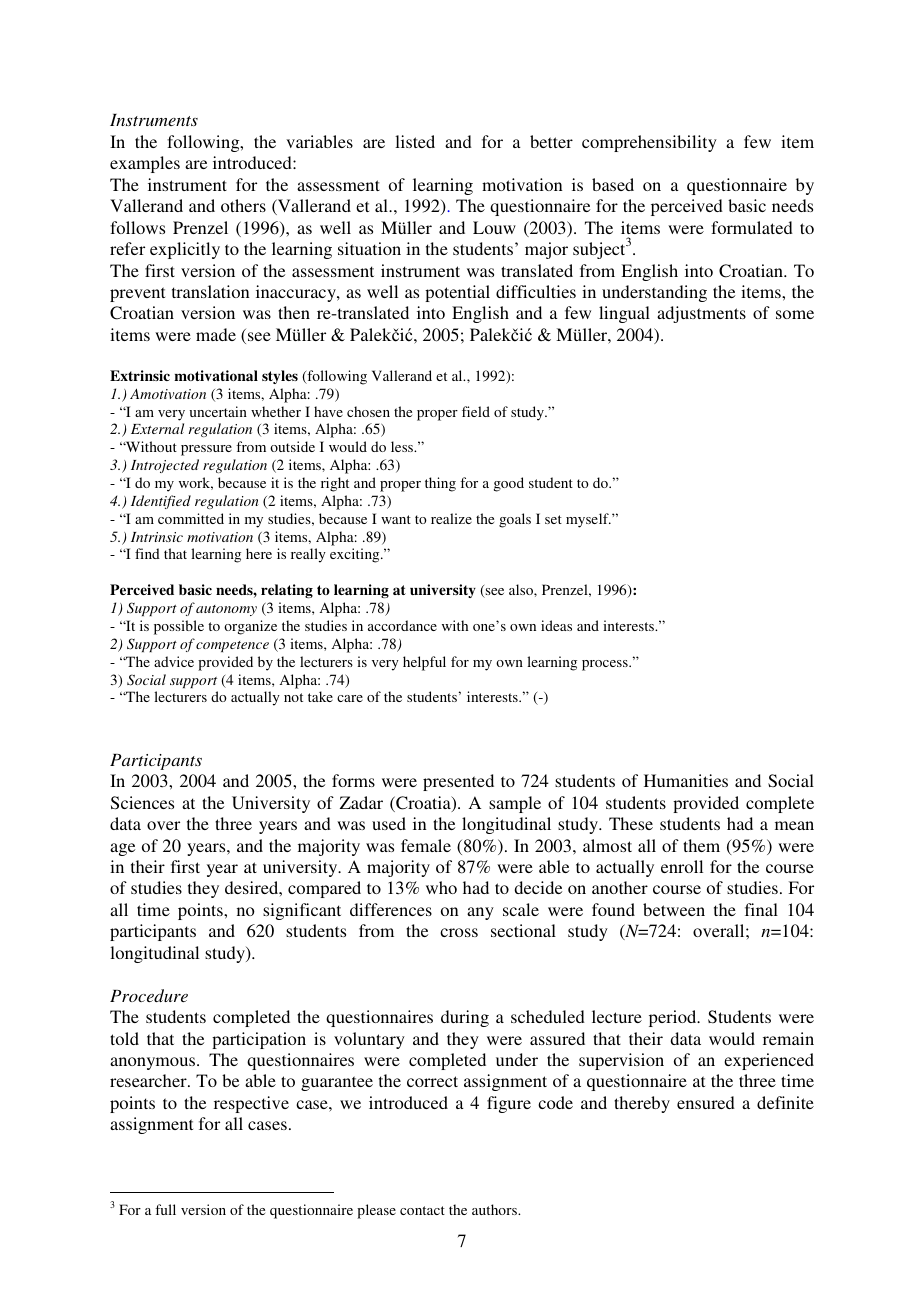 The width and height of the page is (924, 1308). I want to click on Procedure, so click(149, 995).
